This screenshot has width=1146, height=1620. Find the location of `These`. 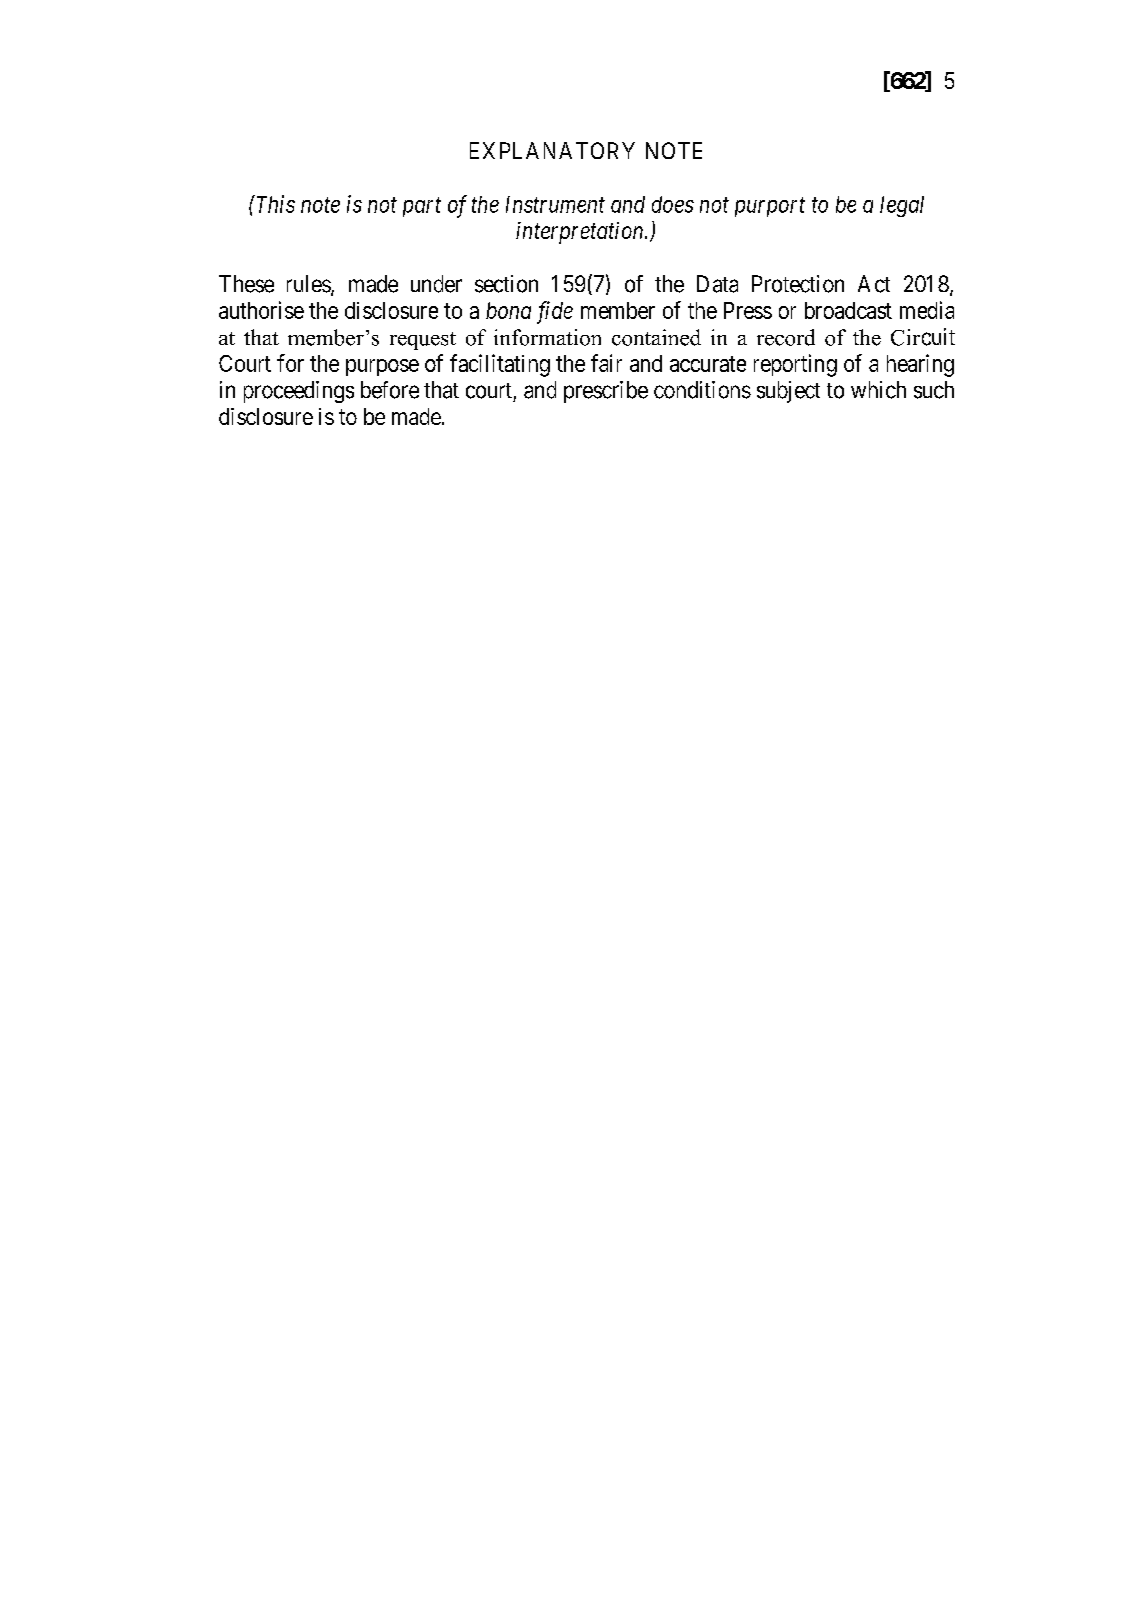

These is located at coordinates (246, 284).
